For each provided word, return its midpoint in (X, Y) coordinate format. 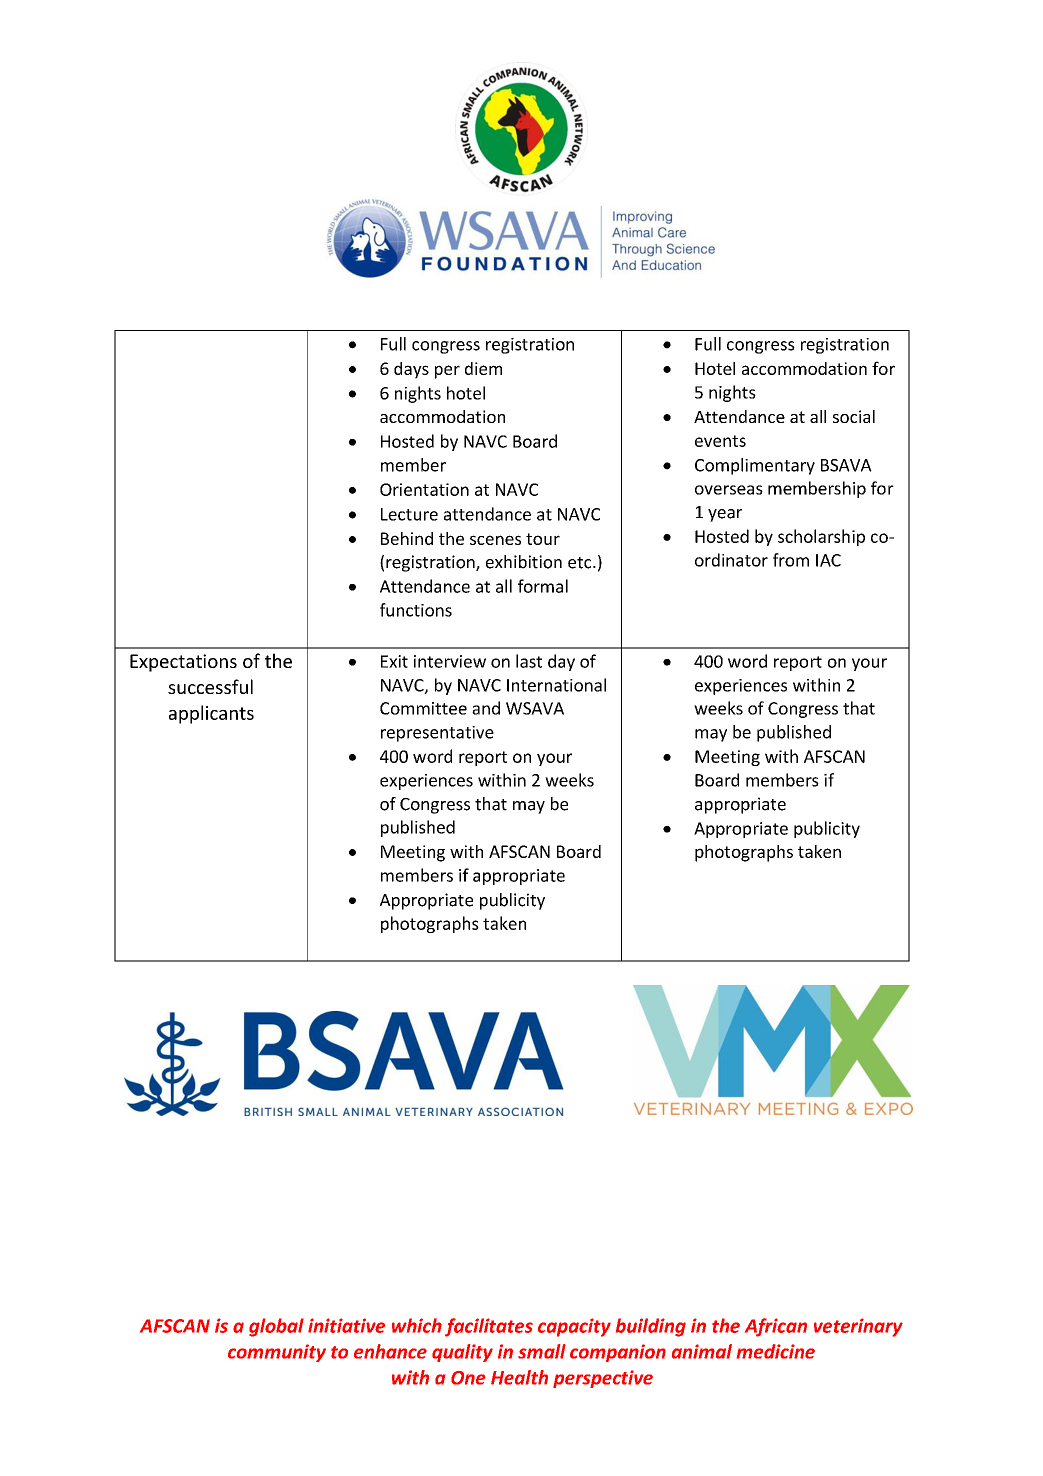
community (277, 1353)
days (411, 370)
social (854, 416)
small (542, 1351)
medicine (776, 1351)
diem (483, 368)
